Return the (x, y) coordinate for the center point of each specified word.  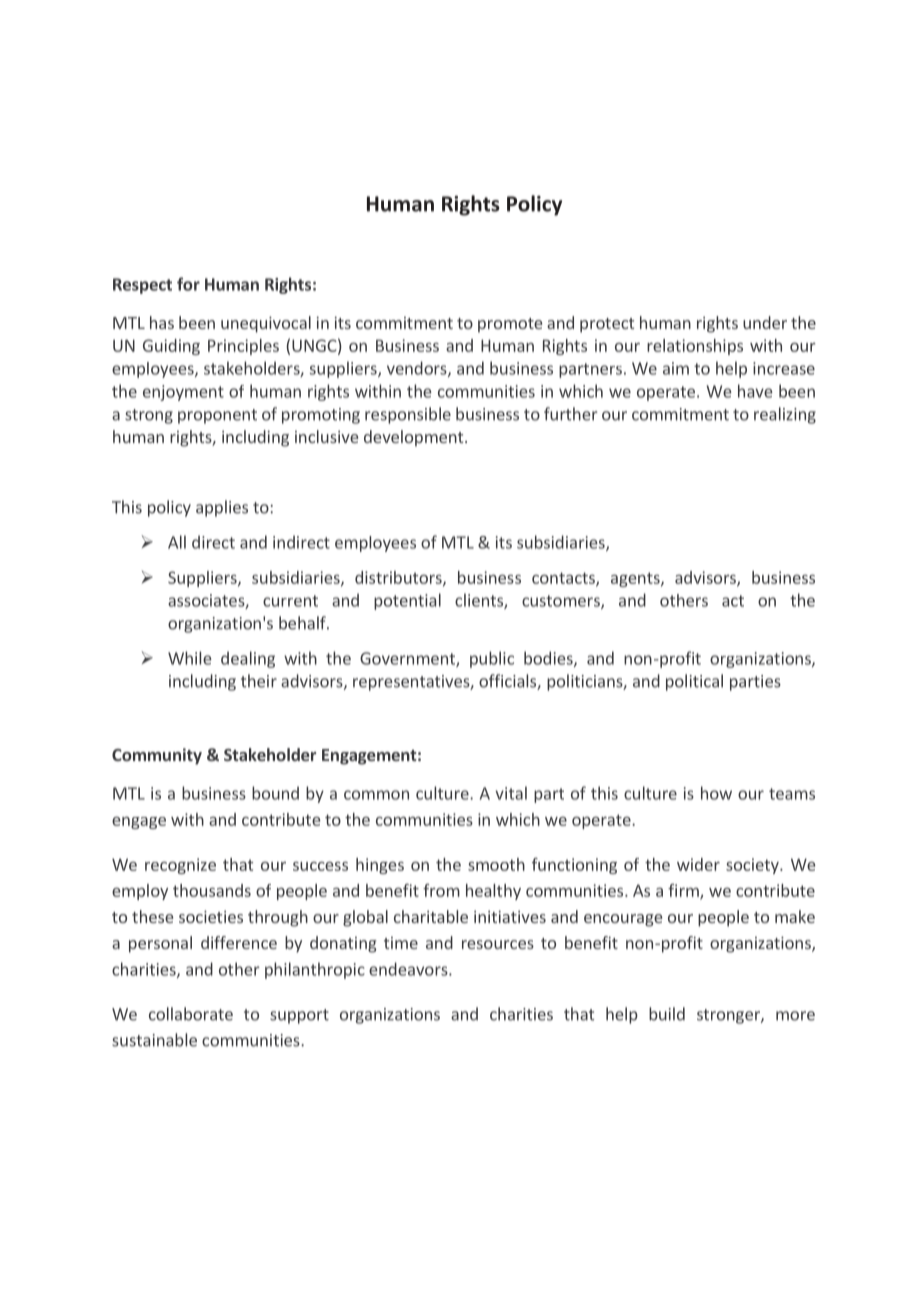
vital (511, 793)
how (716, 793)
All (177, 542)
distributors (399, 578)
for (188, 284)
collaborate (191, 1014)
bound (275, 793)
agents (636, 579)
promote (510, 325)
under (765, 322)
